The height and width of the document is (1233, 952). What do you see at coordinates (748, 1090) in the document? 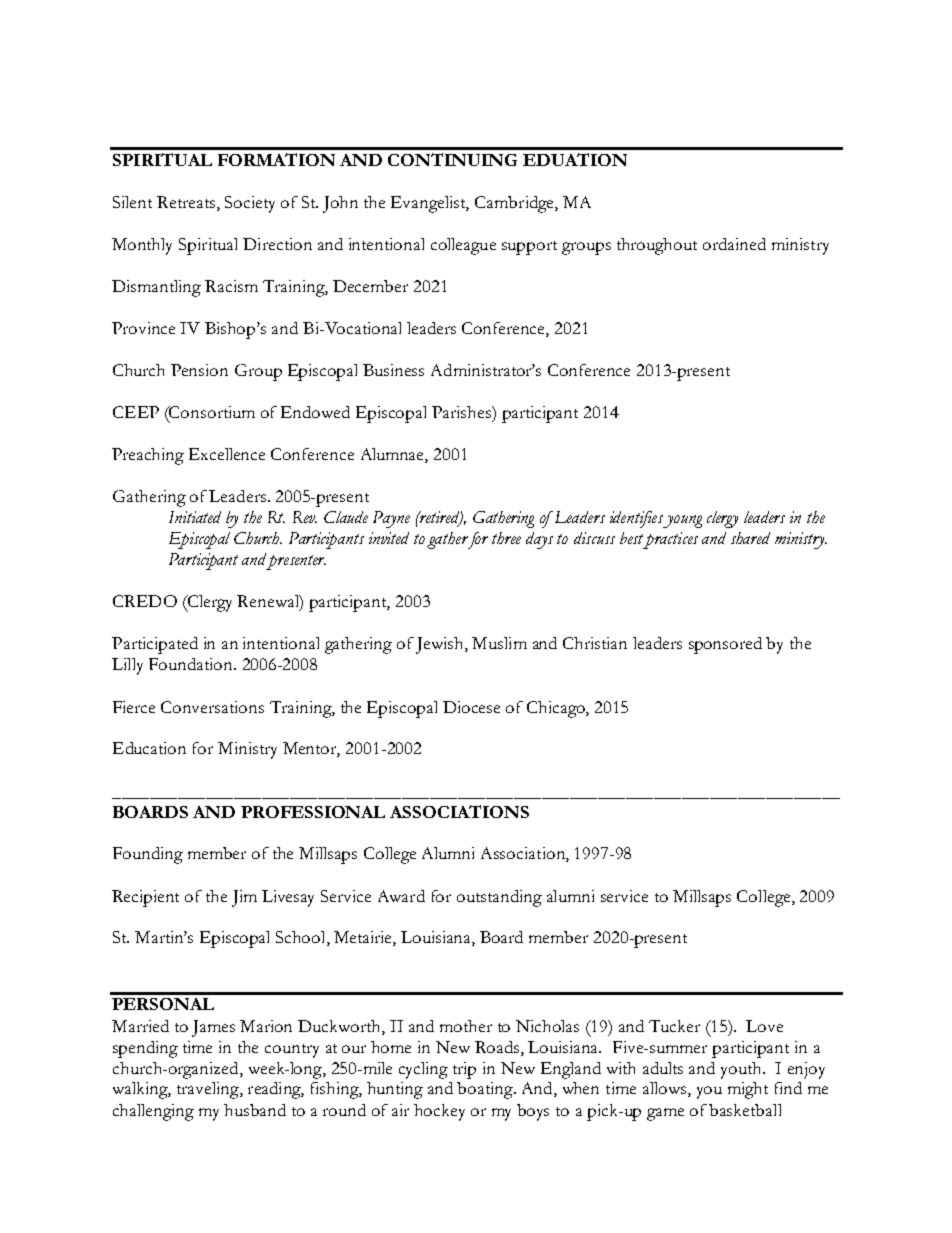
I see `might` at bounding box center [748, 1090].
